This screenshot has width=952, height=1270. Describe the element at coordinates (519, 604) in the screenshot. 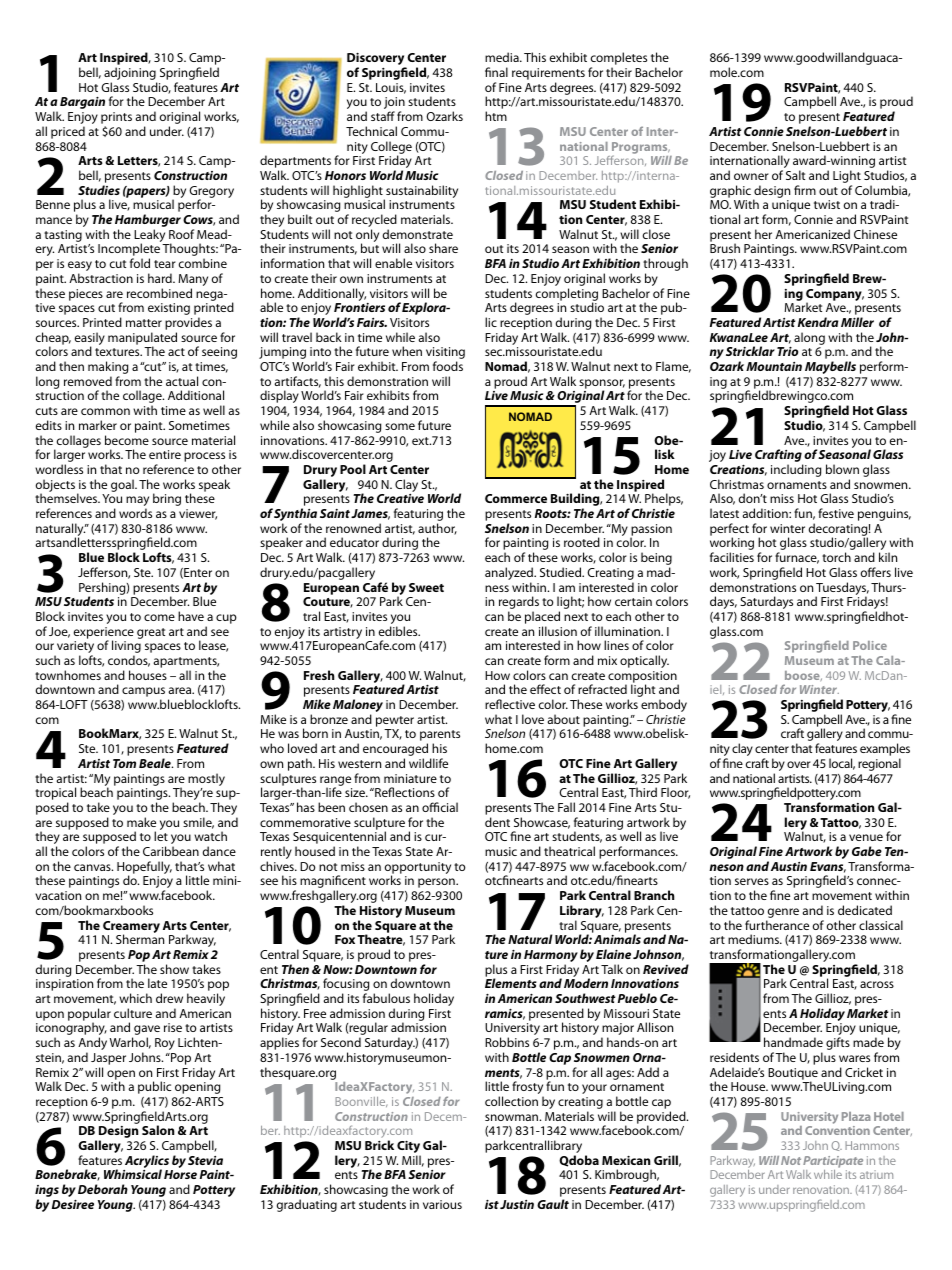

I see `regards` at that location.
